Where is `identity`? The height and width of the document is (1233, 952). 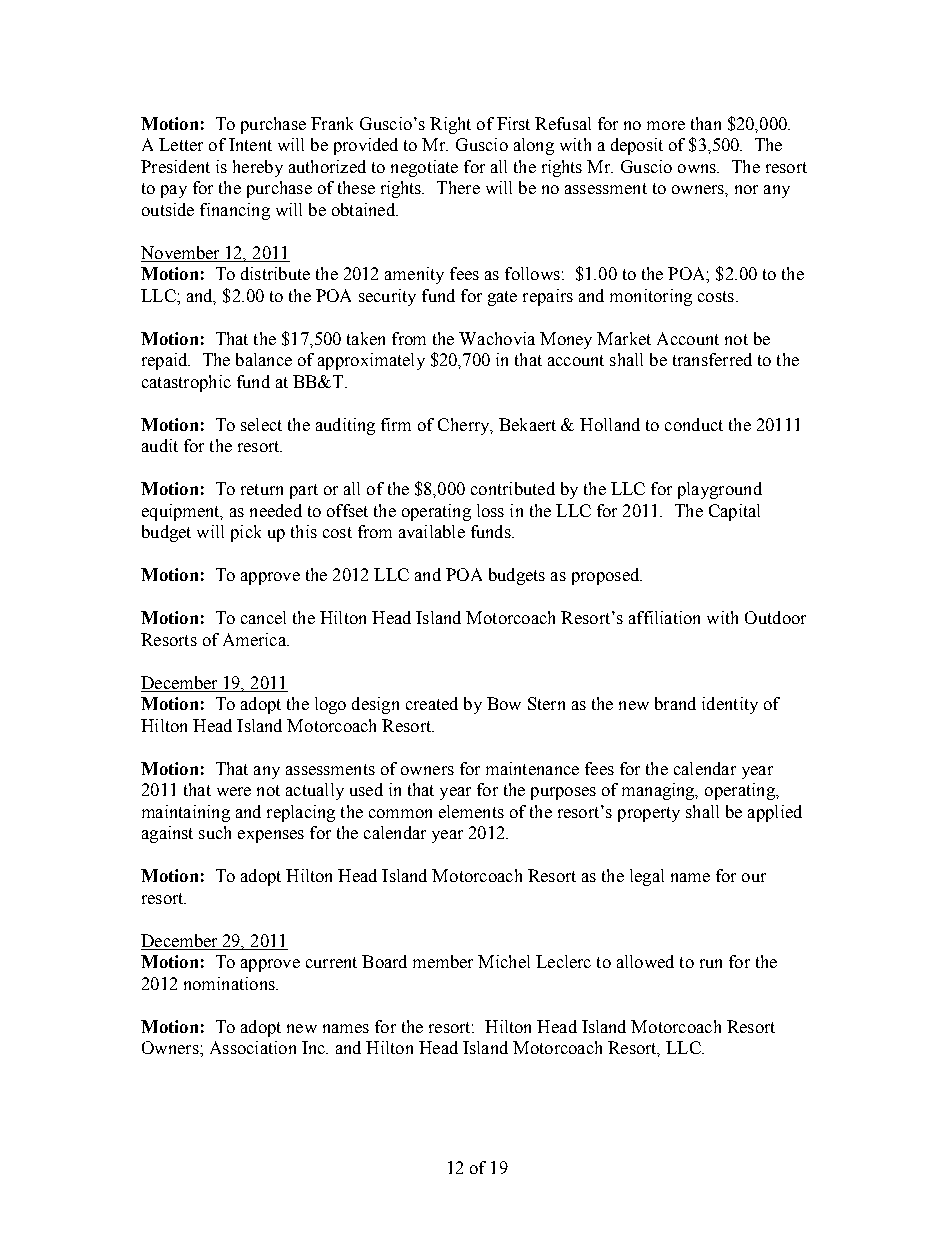
identity is located at coordinates (730, 705).
